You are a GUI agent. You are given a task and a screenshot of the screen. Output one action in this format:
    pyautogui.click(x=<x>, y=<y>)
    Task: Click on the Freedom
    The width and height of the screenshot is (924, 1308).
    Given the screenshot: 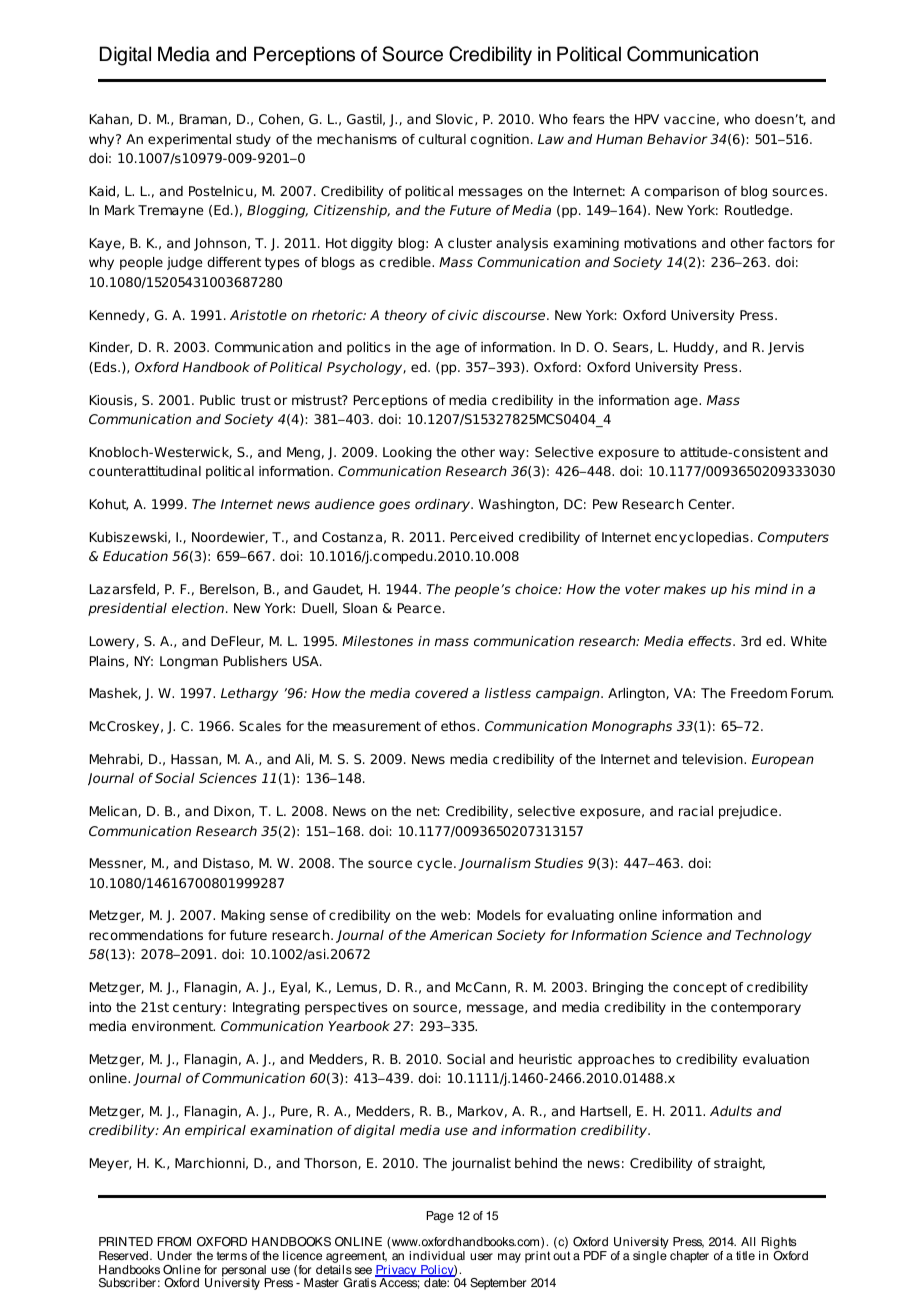 What is the action you would take?
    pyautogui.click(x=759, y=693)
